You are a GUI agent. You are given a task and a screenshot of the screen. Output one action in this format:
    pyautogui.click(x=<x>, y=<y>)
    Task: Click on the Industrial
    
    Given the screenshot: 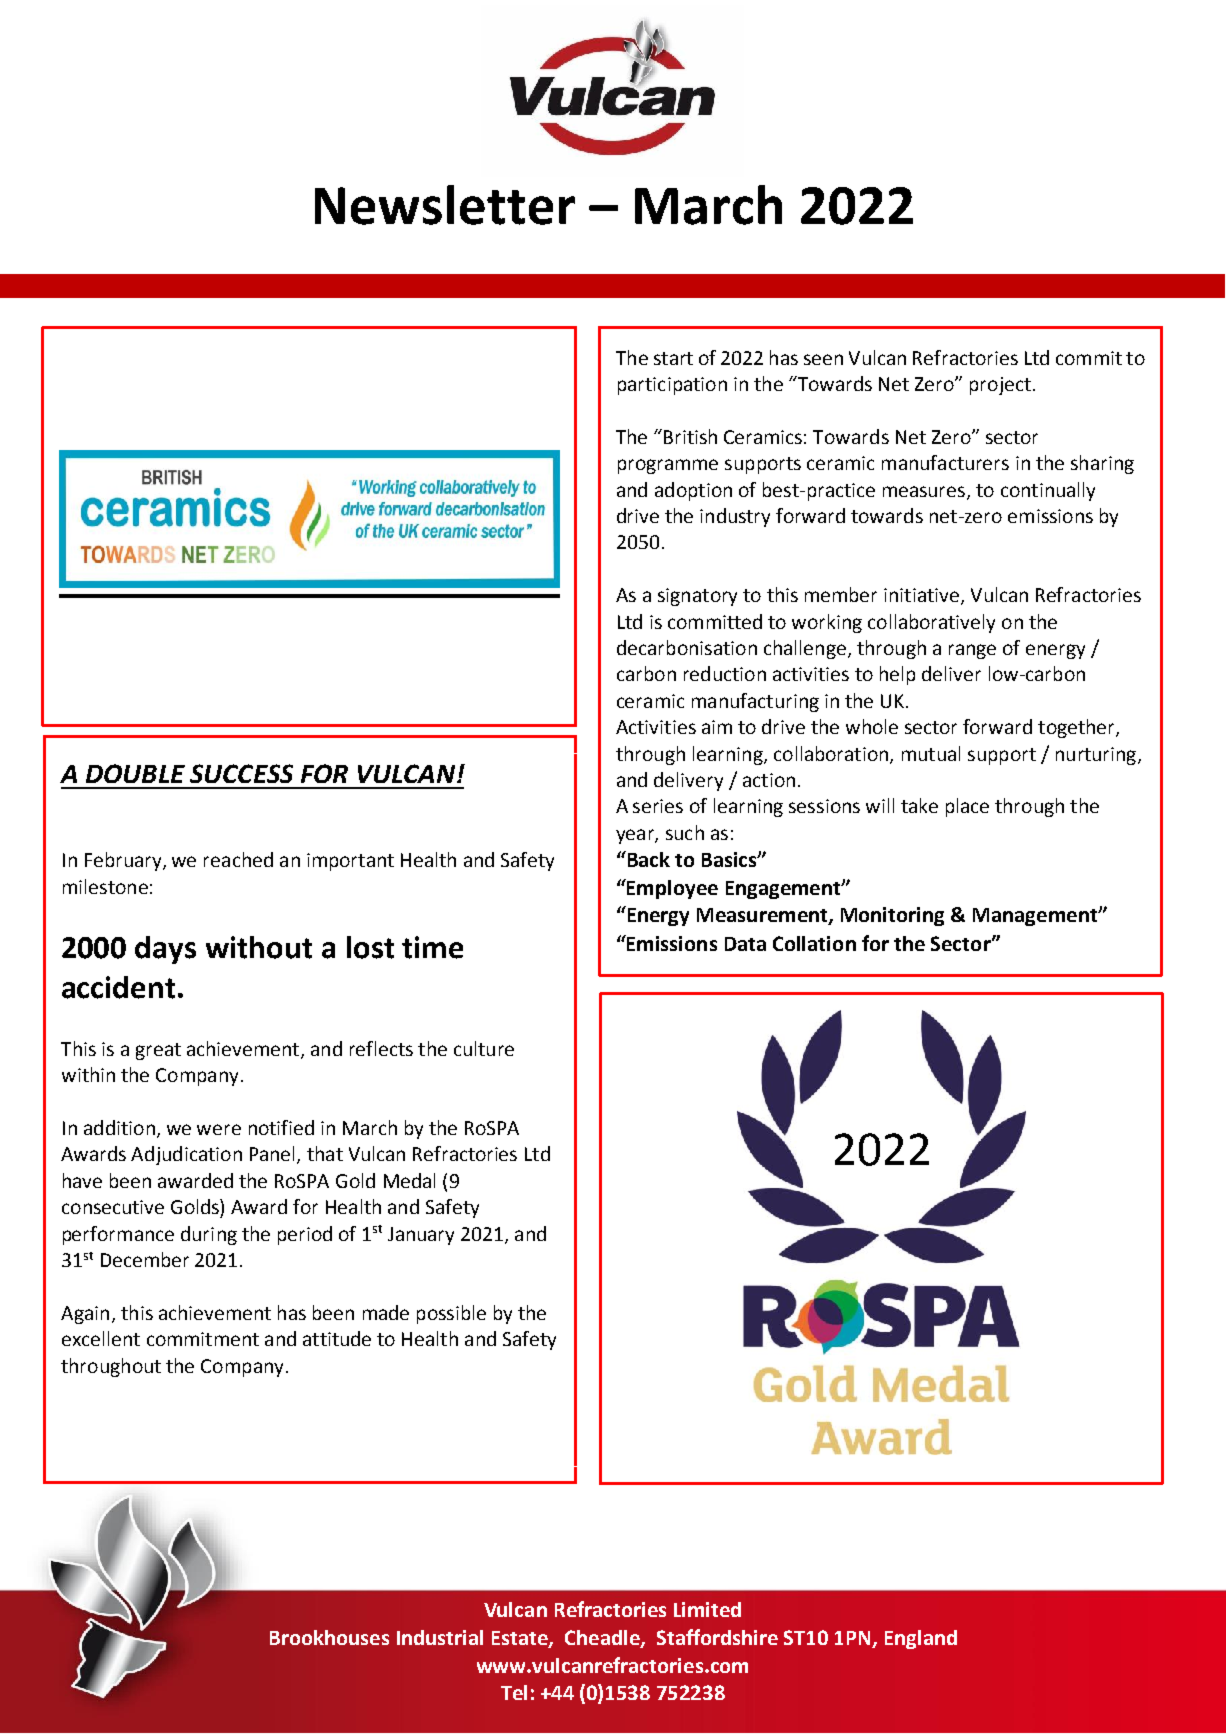 What is the action you would take?
    pyautogui.click(x=440, y=1637)
